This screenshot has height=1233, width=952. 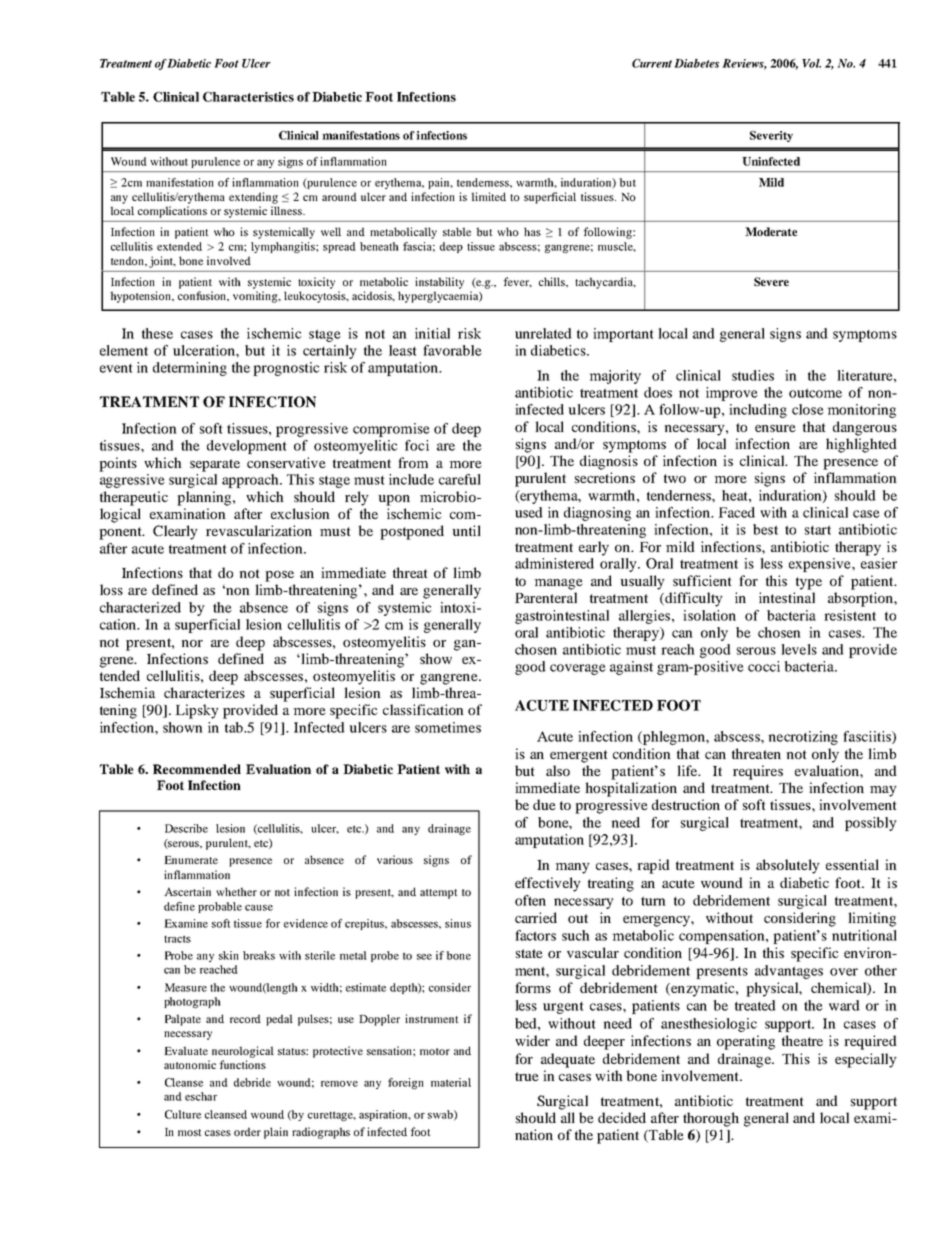 I want to click on true, so click(x=527, y=1076).
